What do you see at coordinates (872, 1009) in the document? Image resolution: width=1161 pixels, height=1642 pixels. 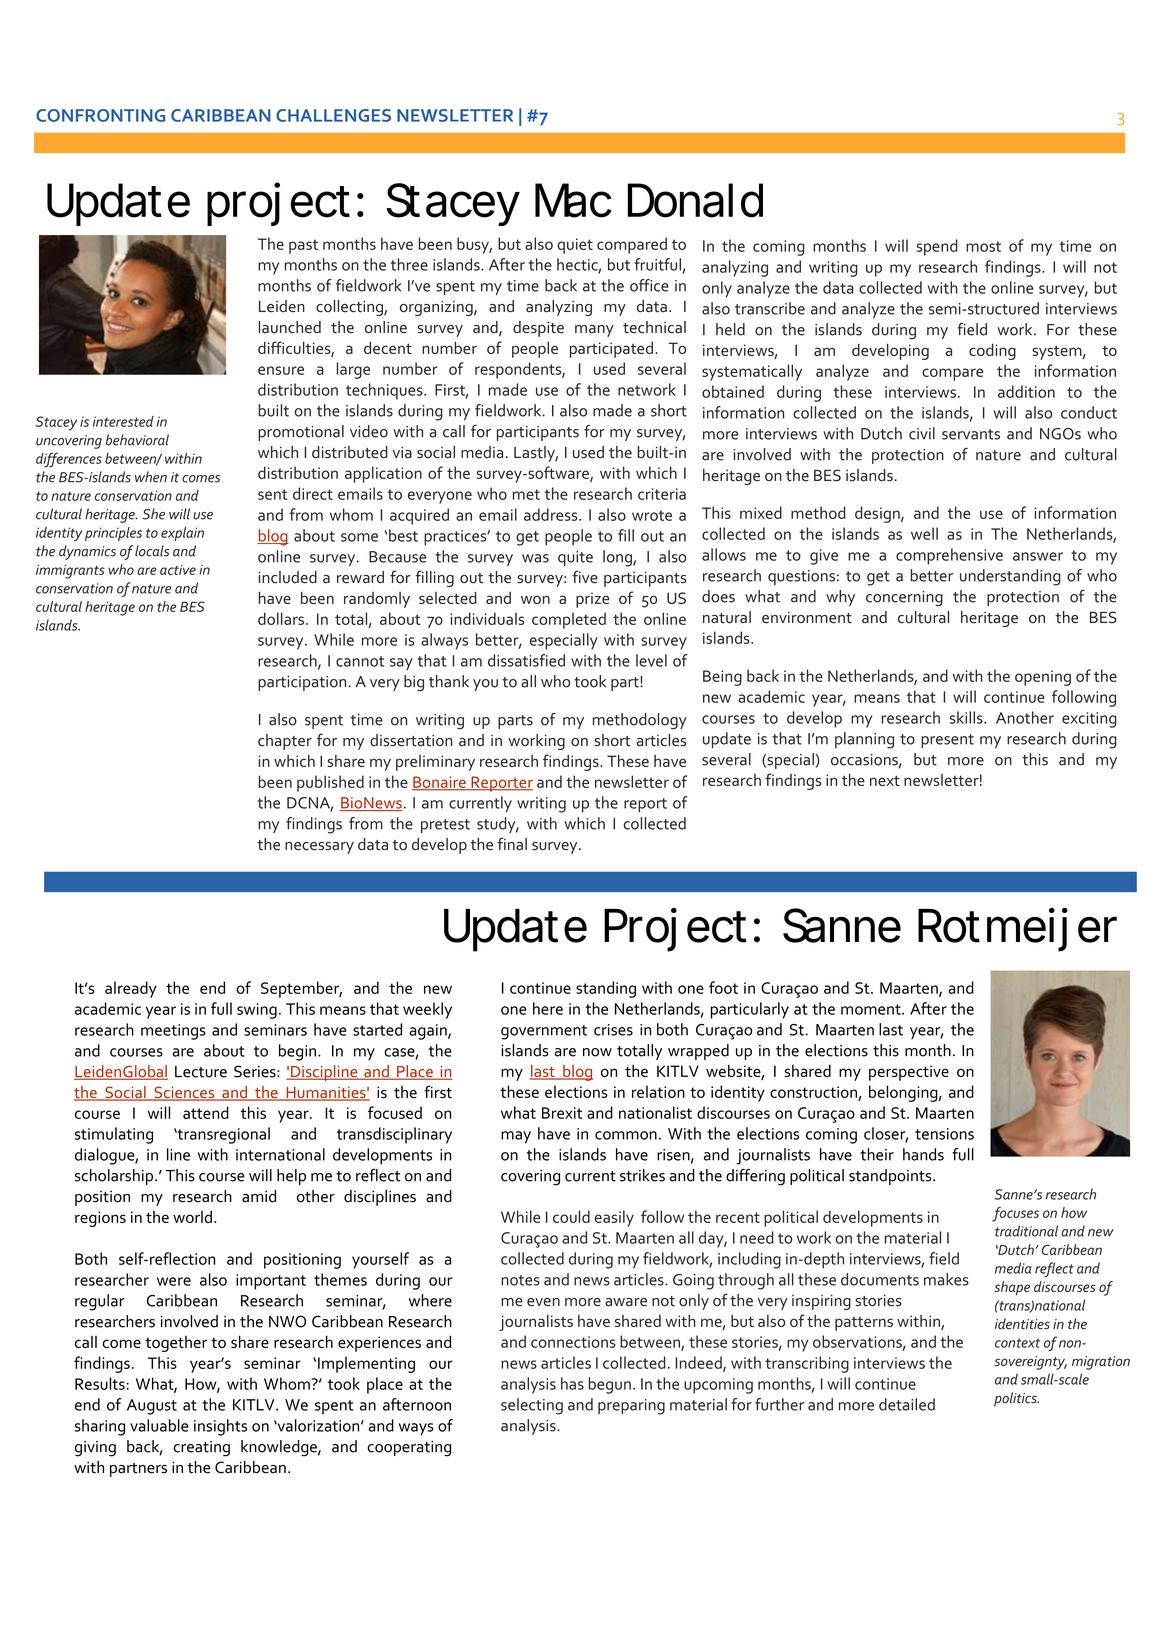 I see `moment` at bounding box center [872, 1009].
